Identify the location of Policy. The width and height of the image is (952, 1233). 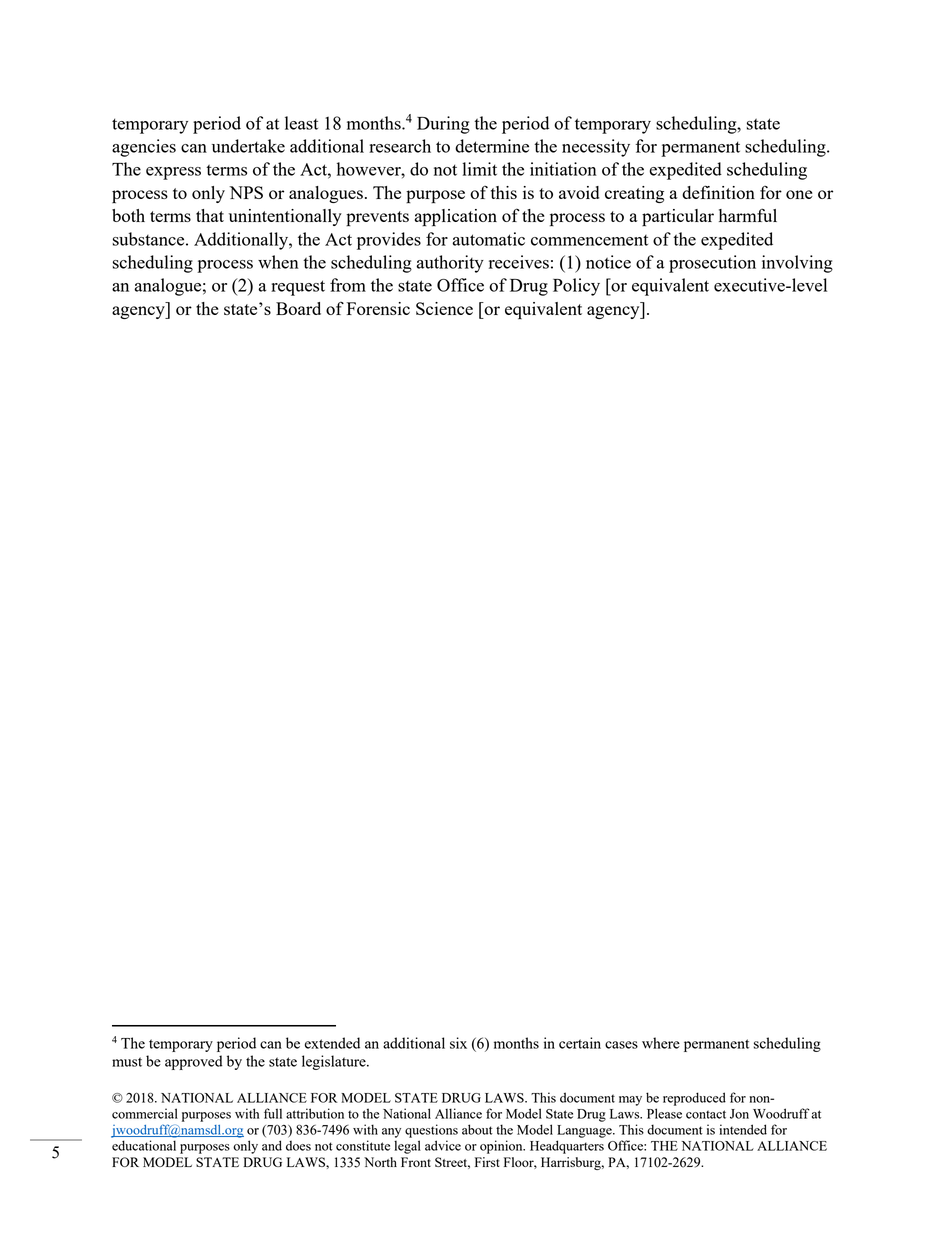
(576, 287).
